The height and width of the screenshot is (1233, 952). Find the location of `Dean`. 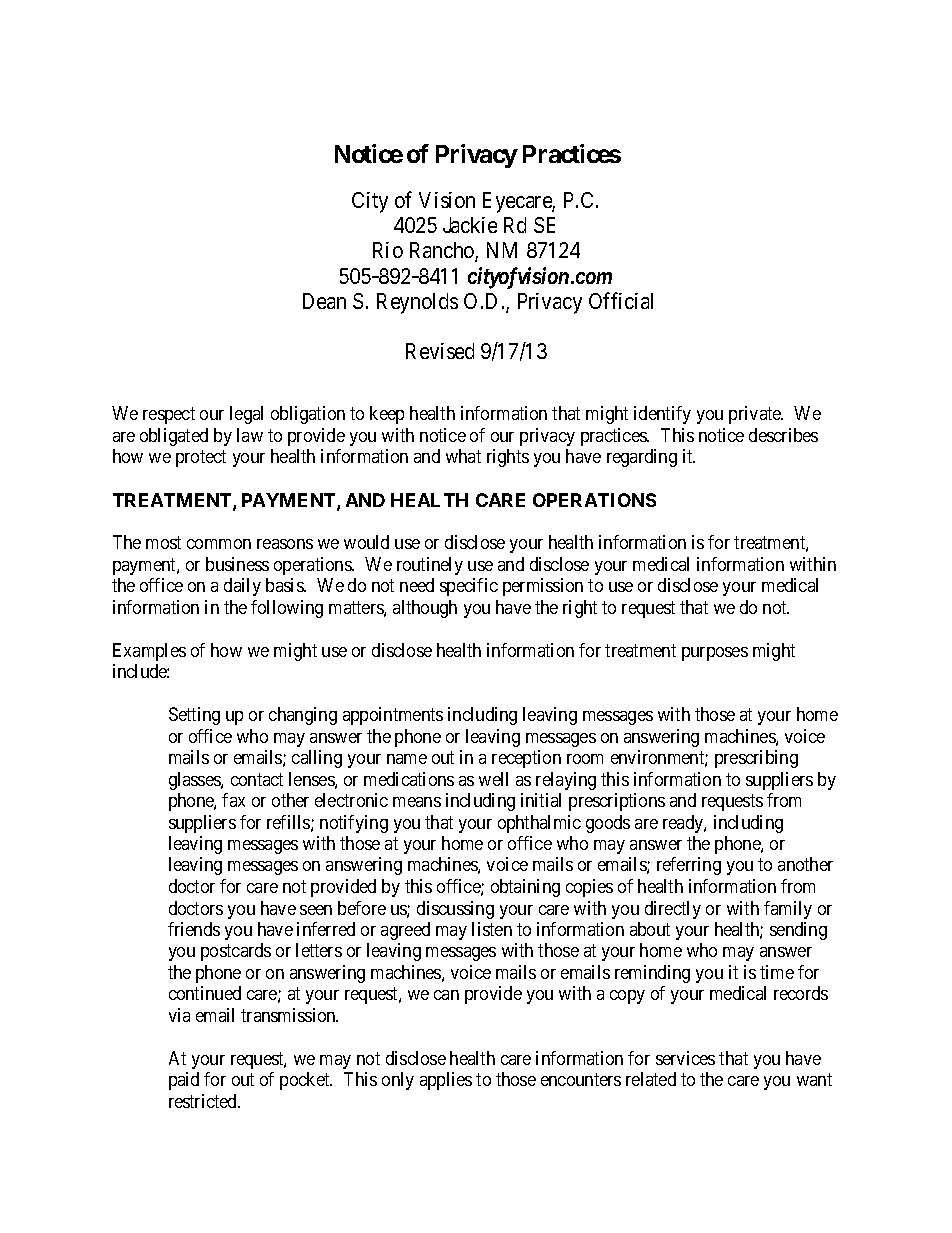

Dean is located at coordinates (324, 301).
